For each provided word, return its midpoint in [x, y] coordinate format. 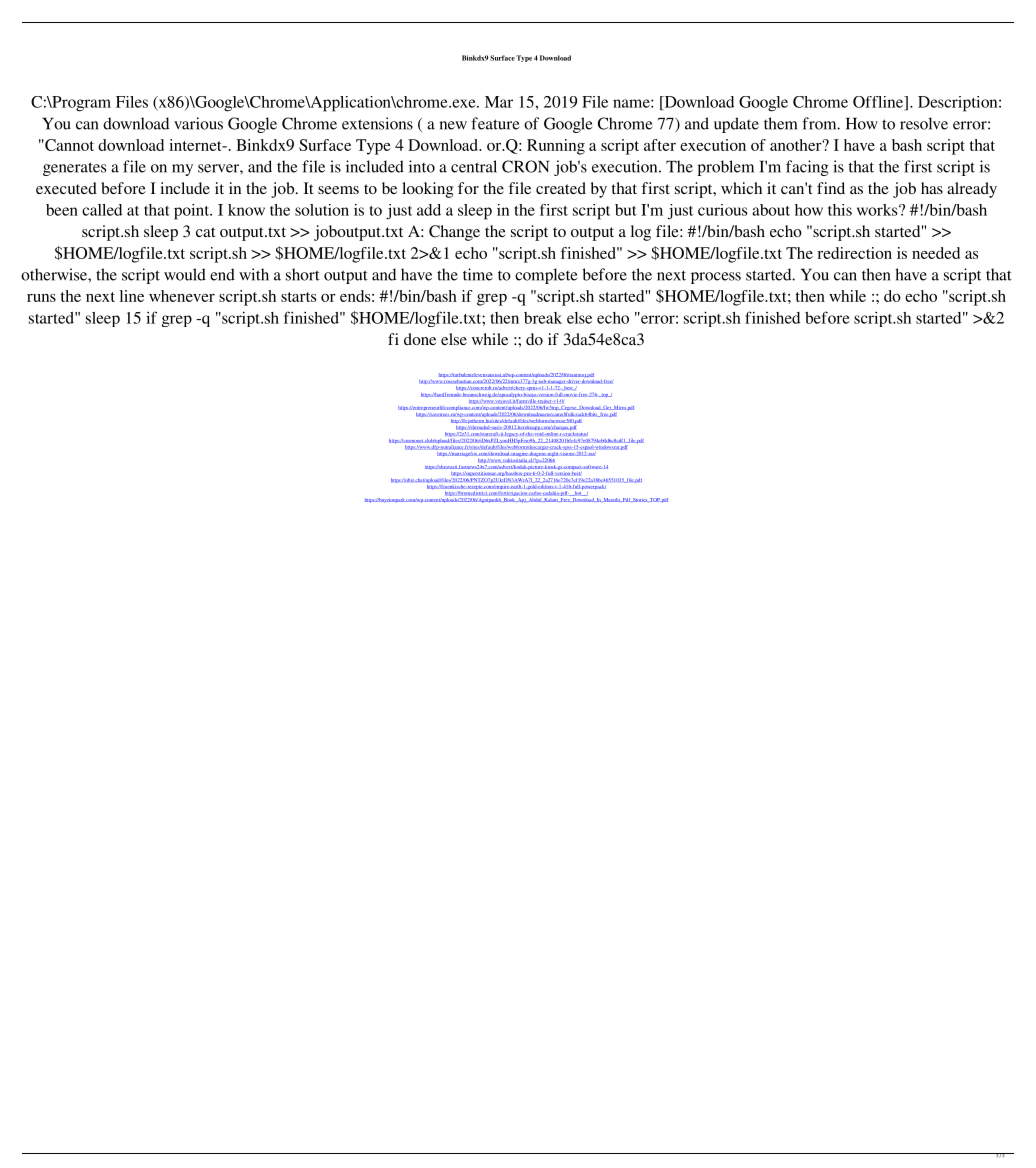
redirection [854, 253]
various [198, 123]
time [478, 274]
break [543, 318]
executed [66, 188]
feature [495, 123]
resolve [924, 123]
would [185, 274]
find [831, 188]
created [561, 188]
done [420, 339]
